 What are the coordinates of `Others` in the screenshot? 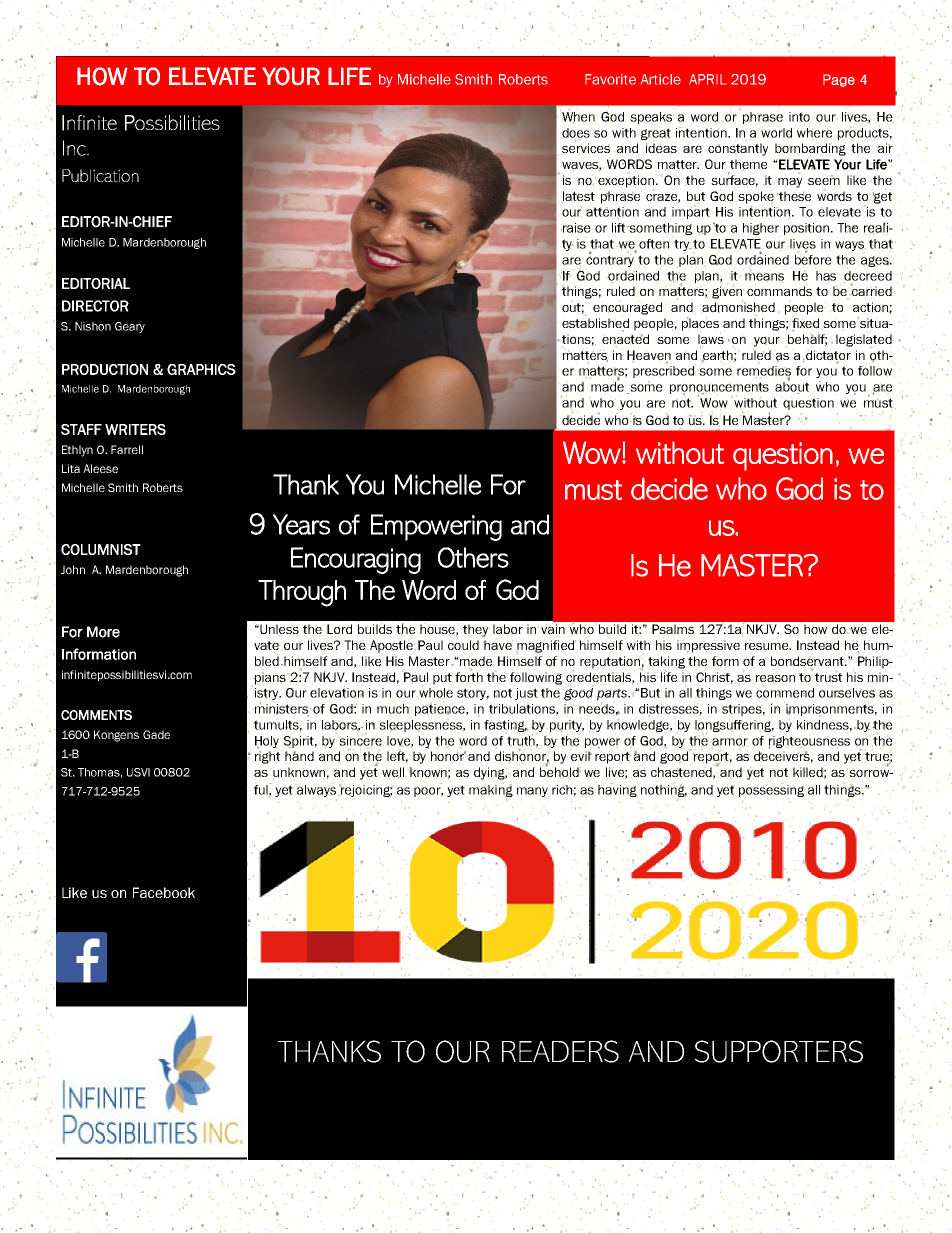 It's located at (473, 557).
